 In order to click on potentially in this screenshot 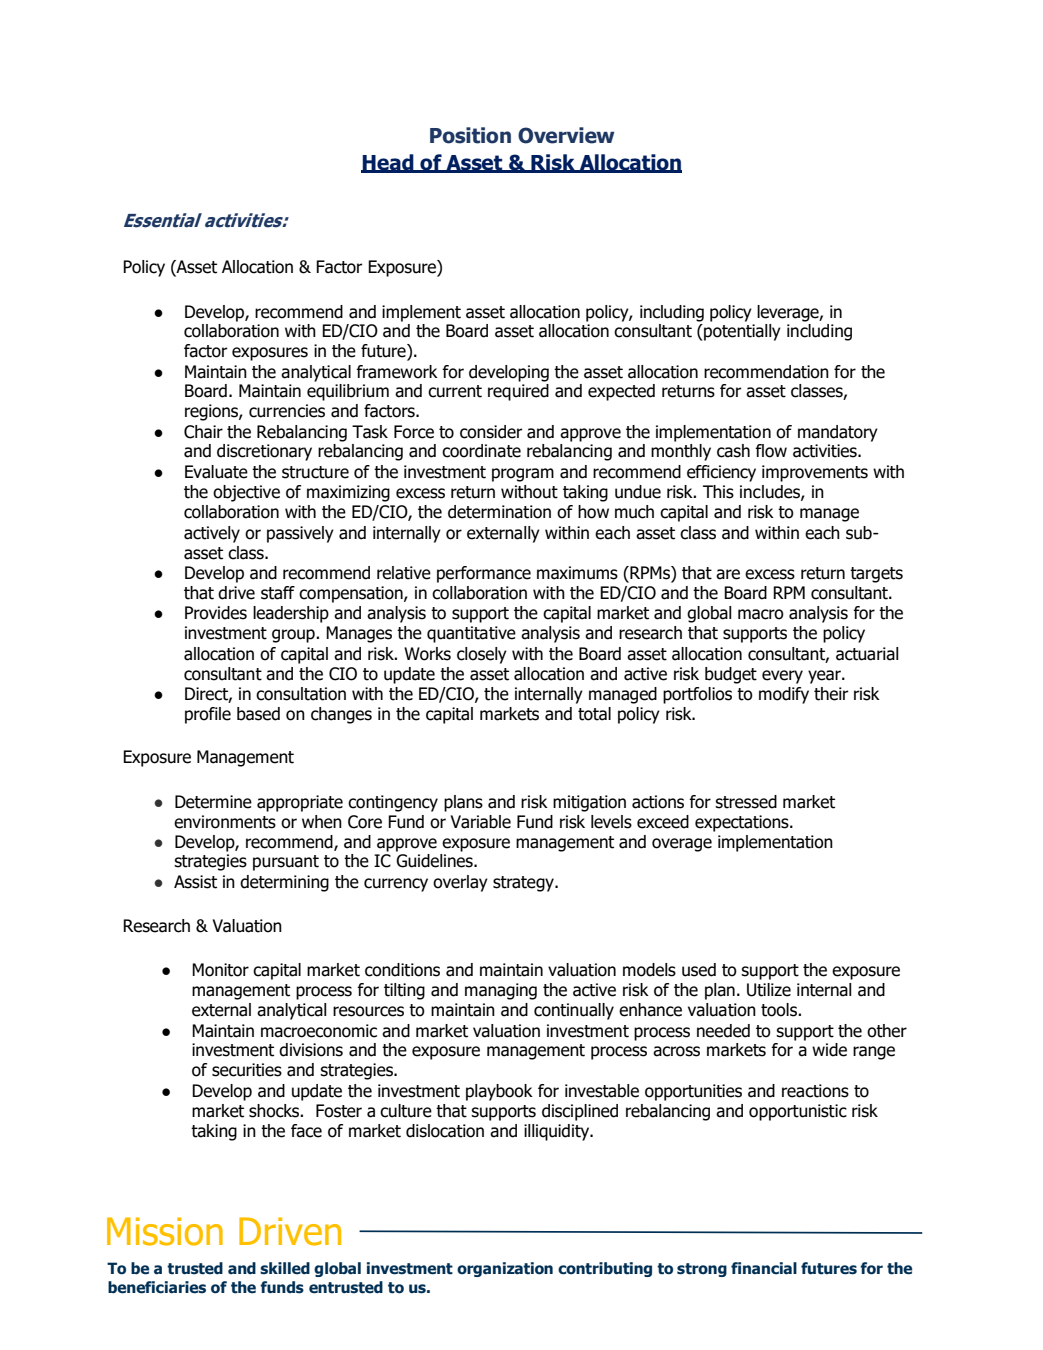, I will do `click(741, 332)`.
